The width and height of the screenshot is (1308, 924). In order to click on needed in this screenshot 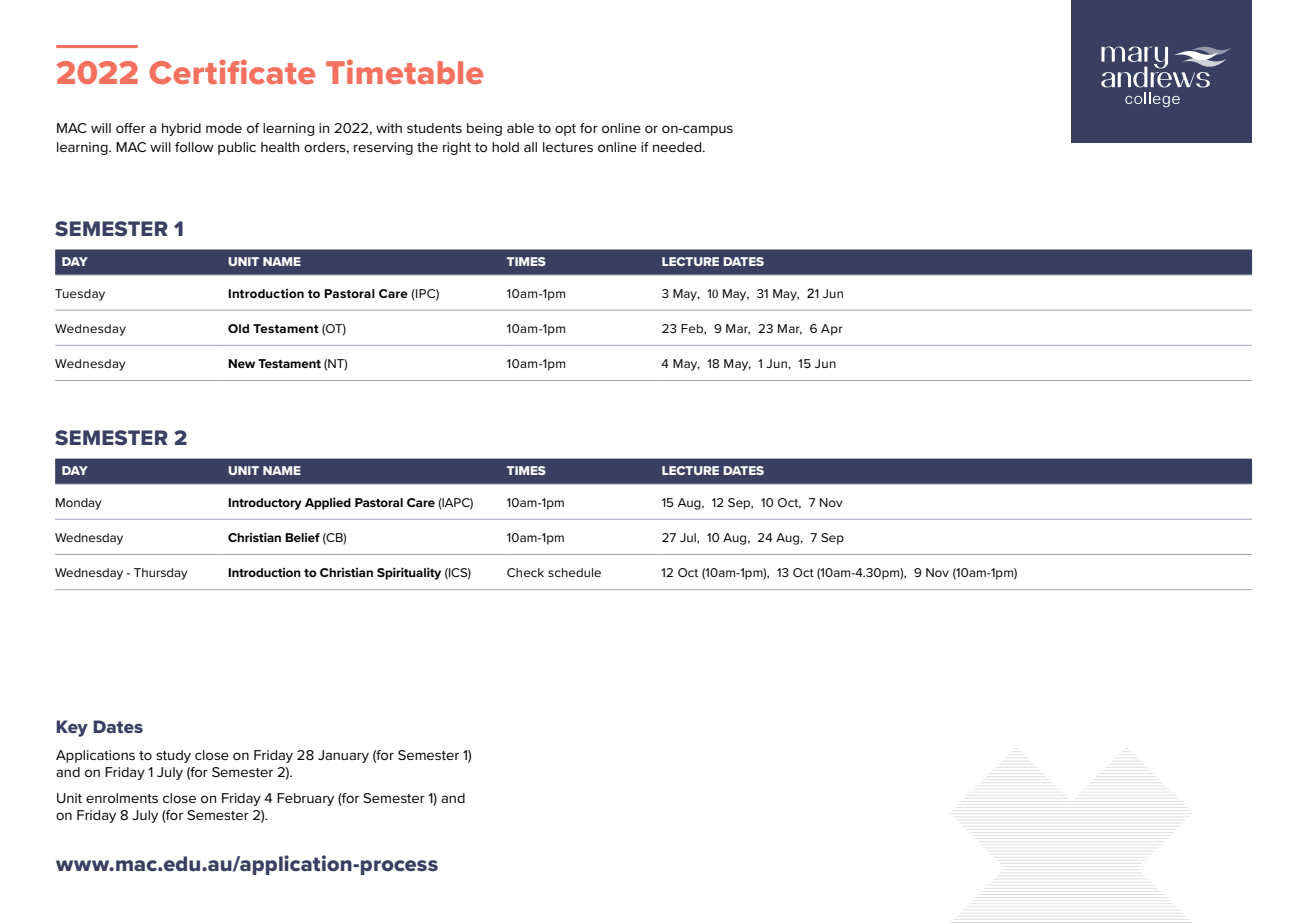, I will do `click(678, 147)`.
